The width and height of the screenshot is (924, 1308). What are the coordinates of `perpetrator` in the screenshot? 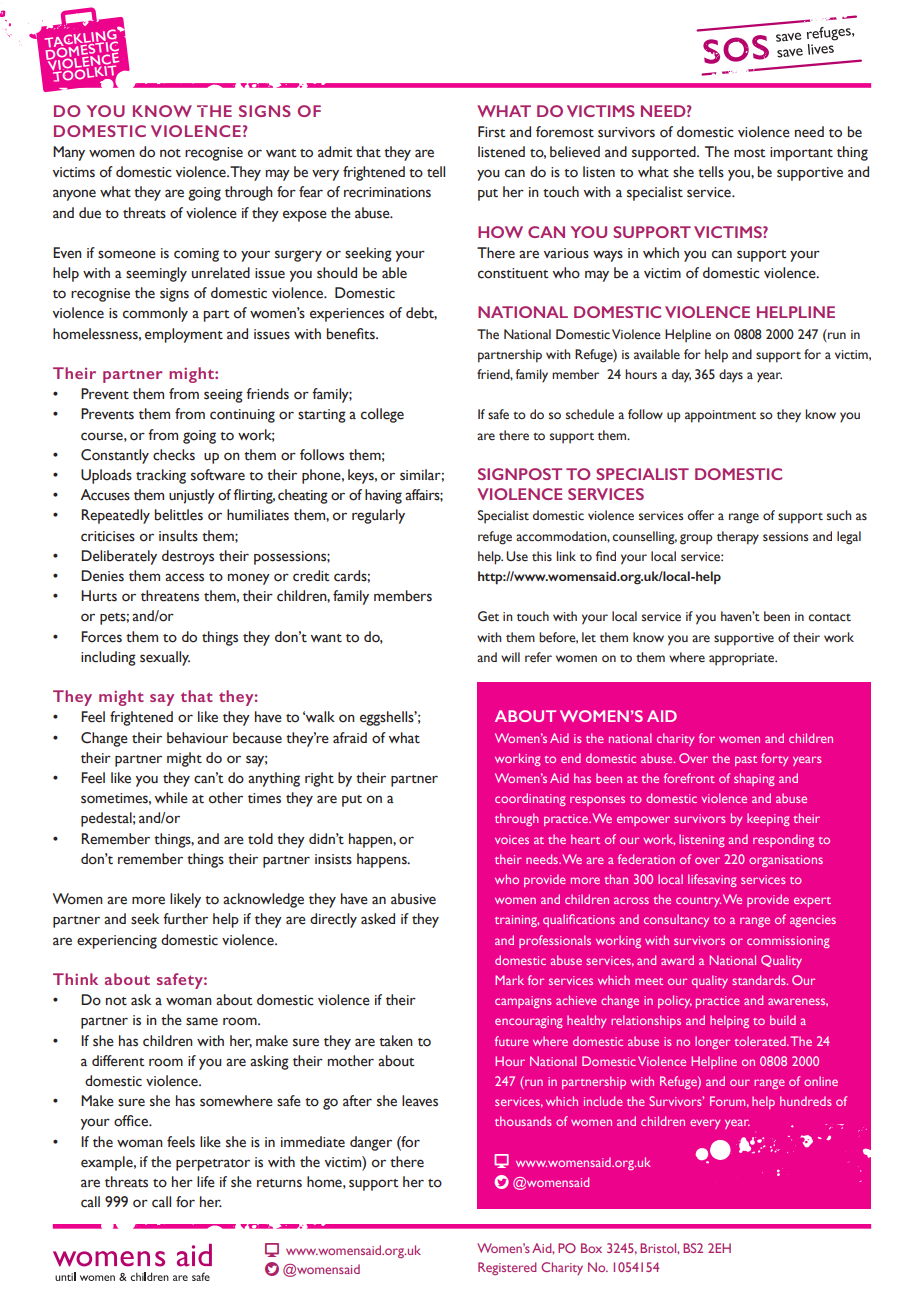 It's located at (213, 1165).
